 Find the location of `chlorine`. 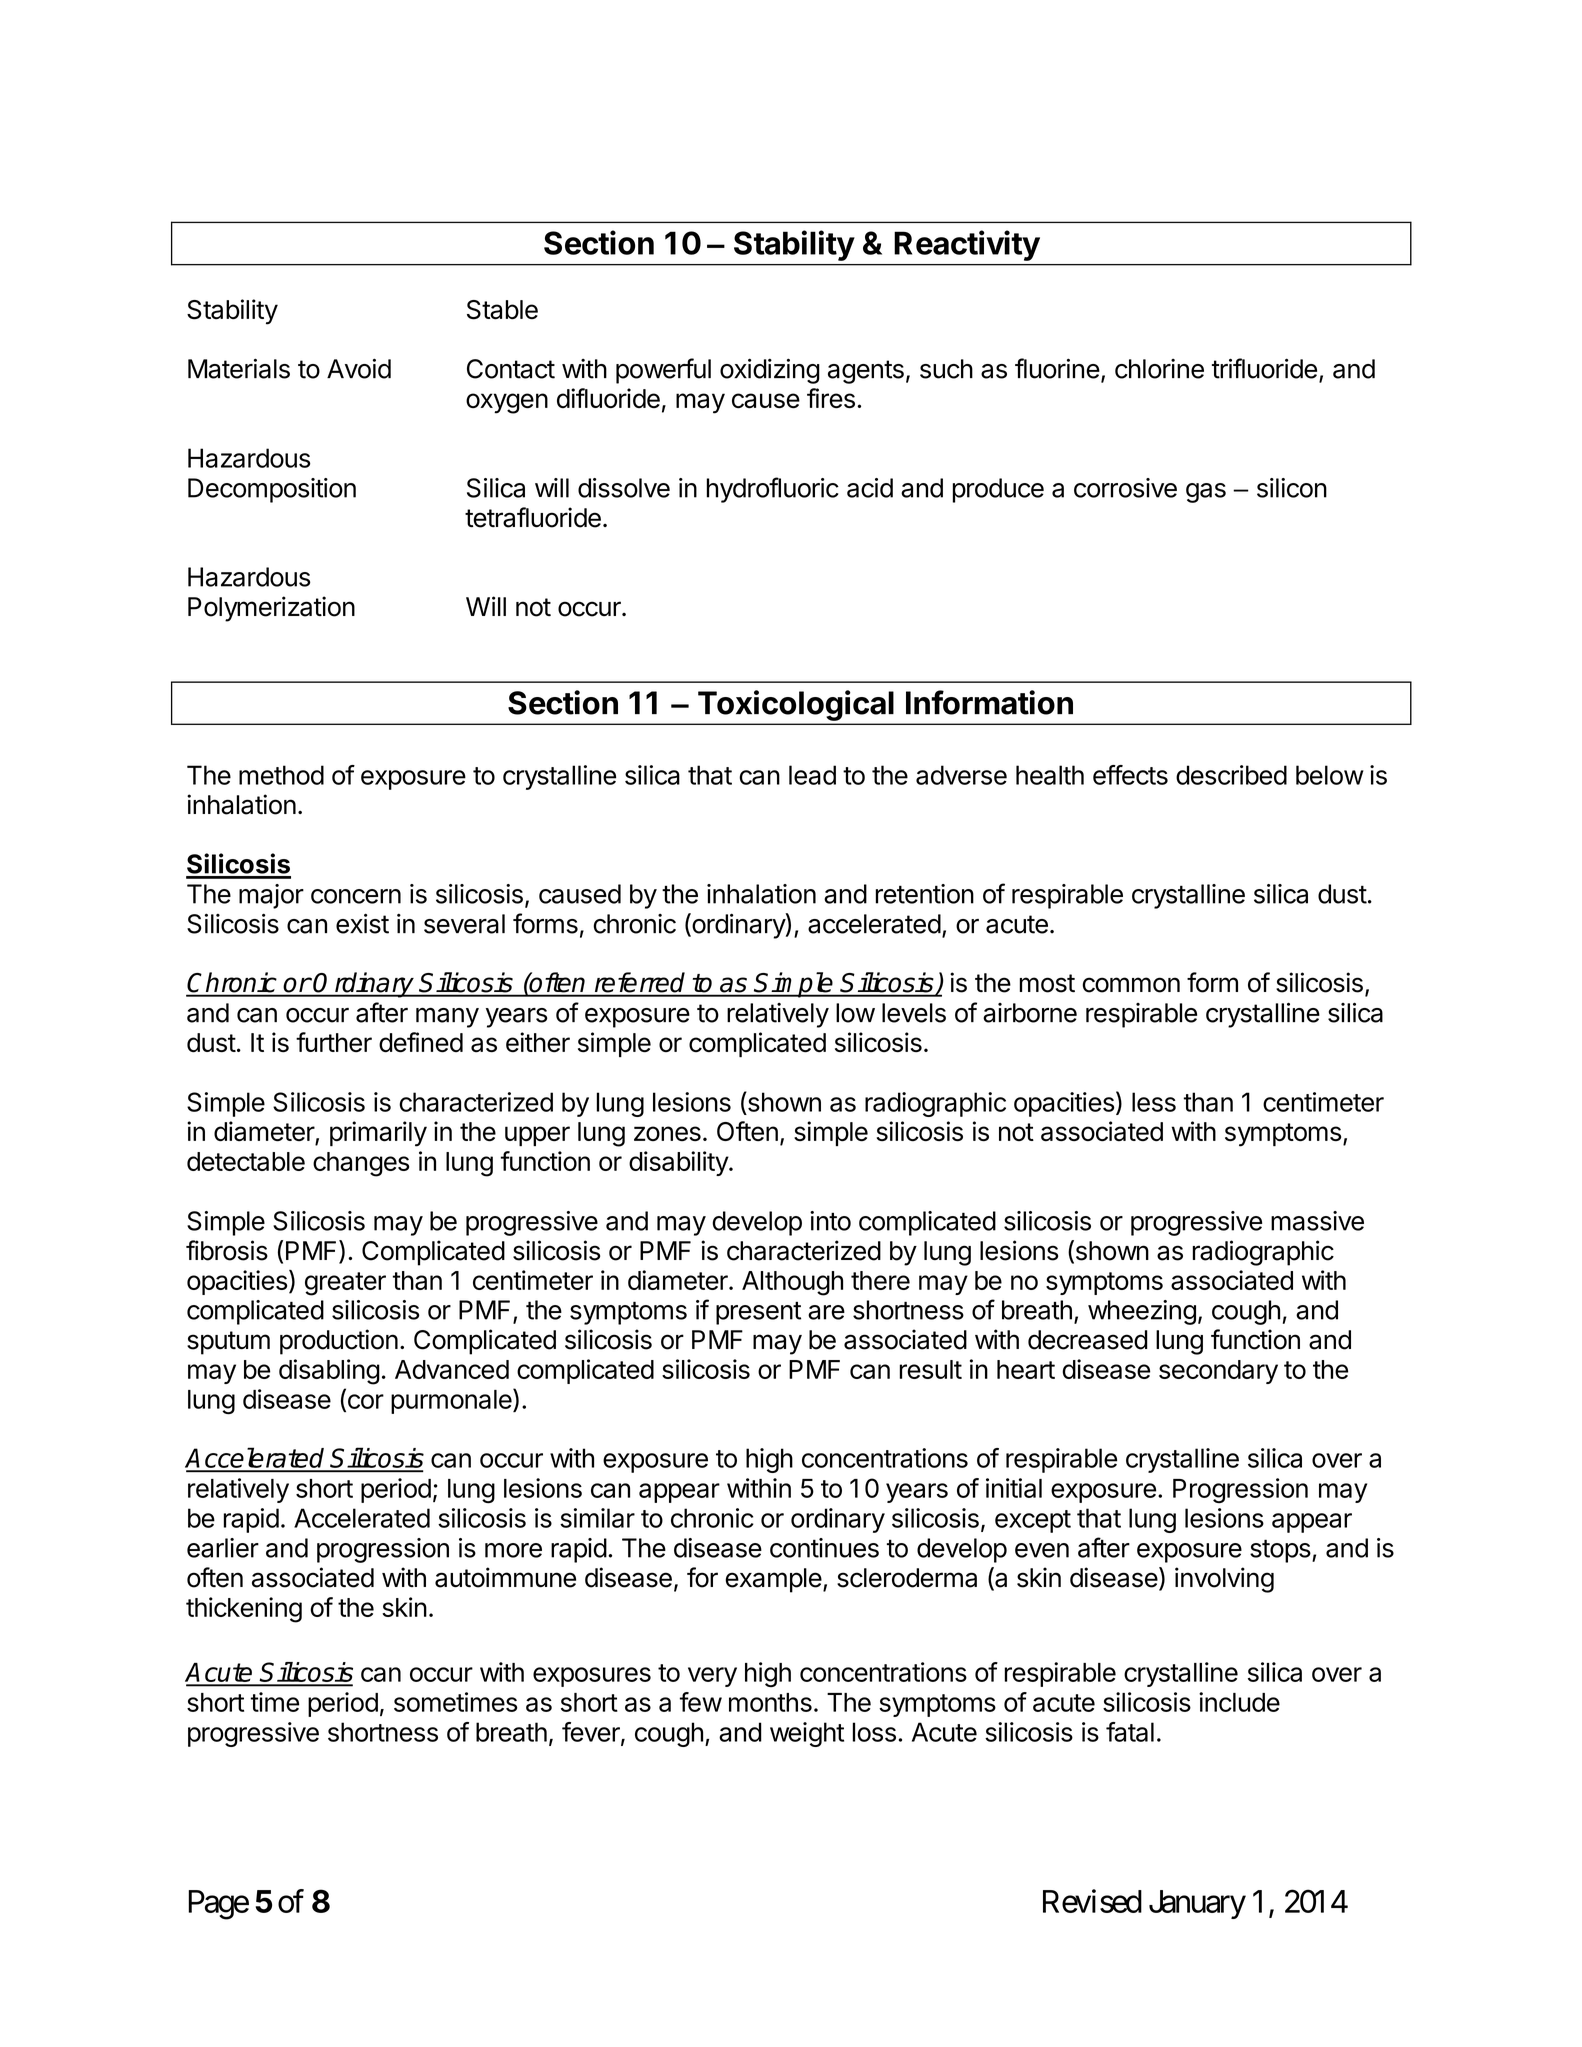

chlorine is located at coordinates (1159, 369).
